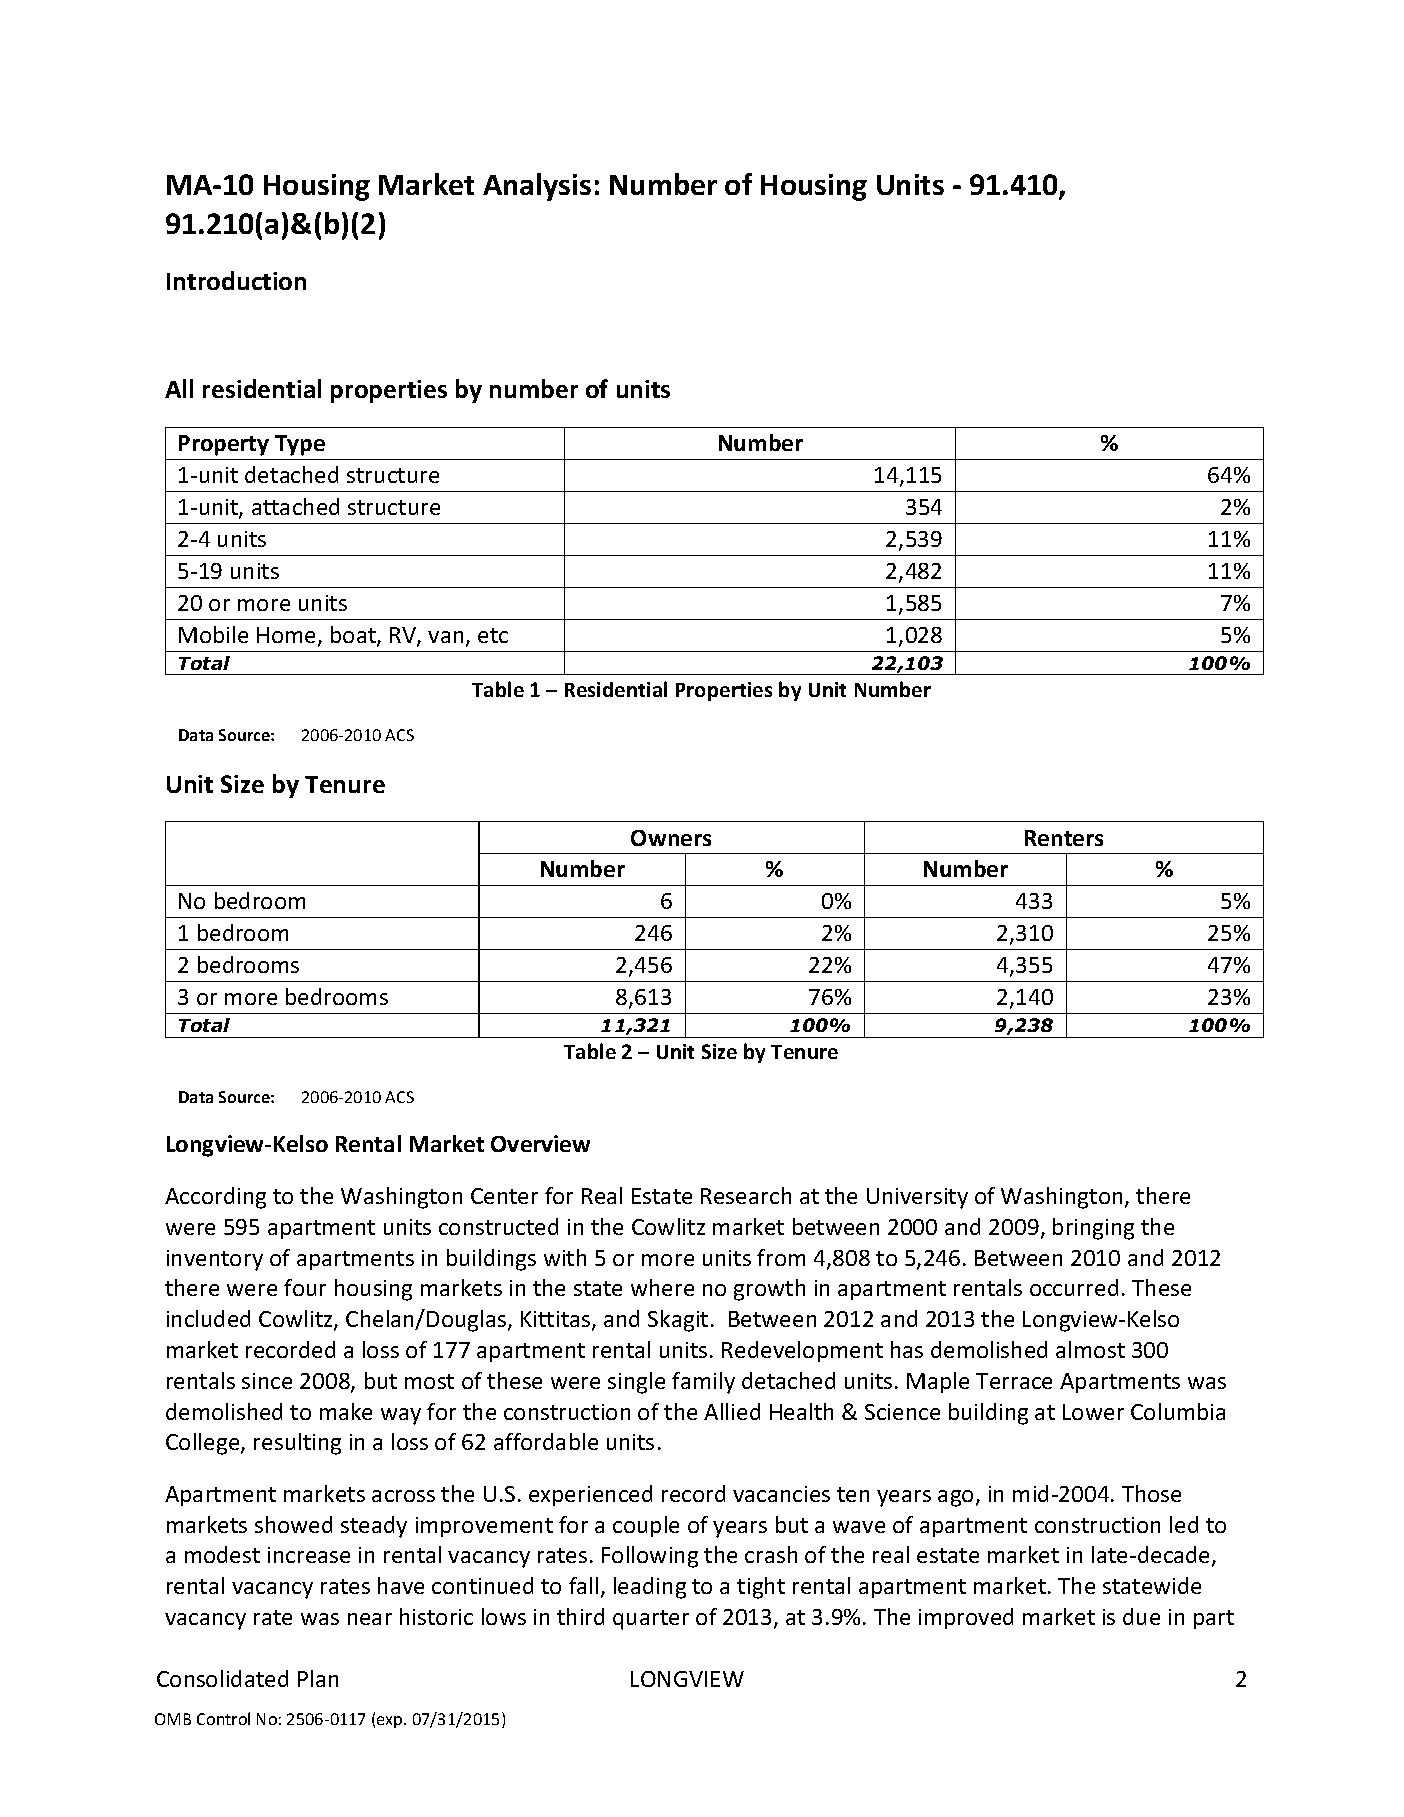 The width and height of the screenshot is (1404, 1817). What do you see at coordinates (537, 187) in the screenshot?
I see `Analysis` at bounding box center [537, 187].
